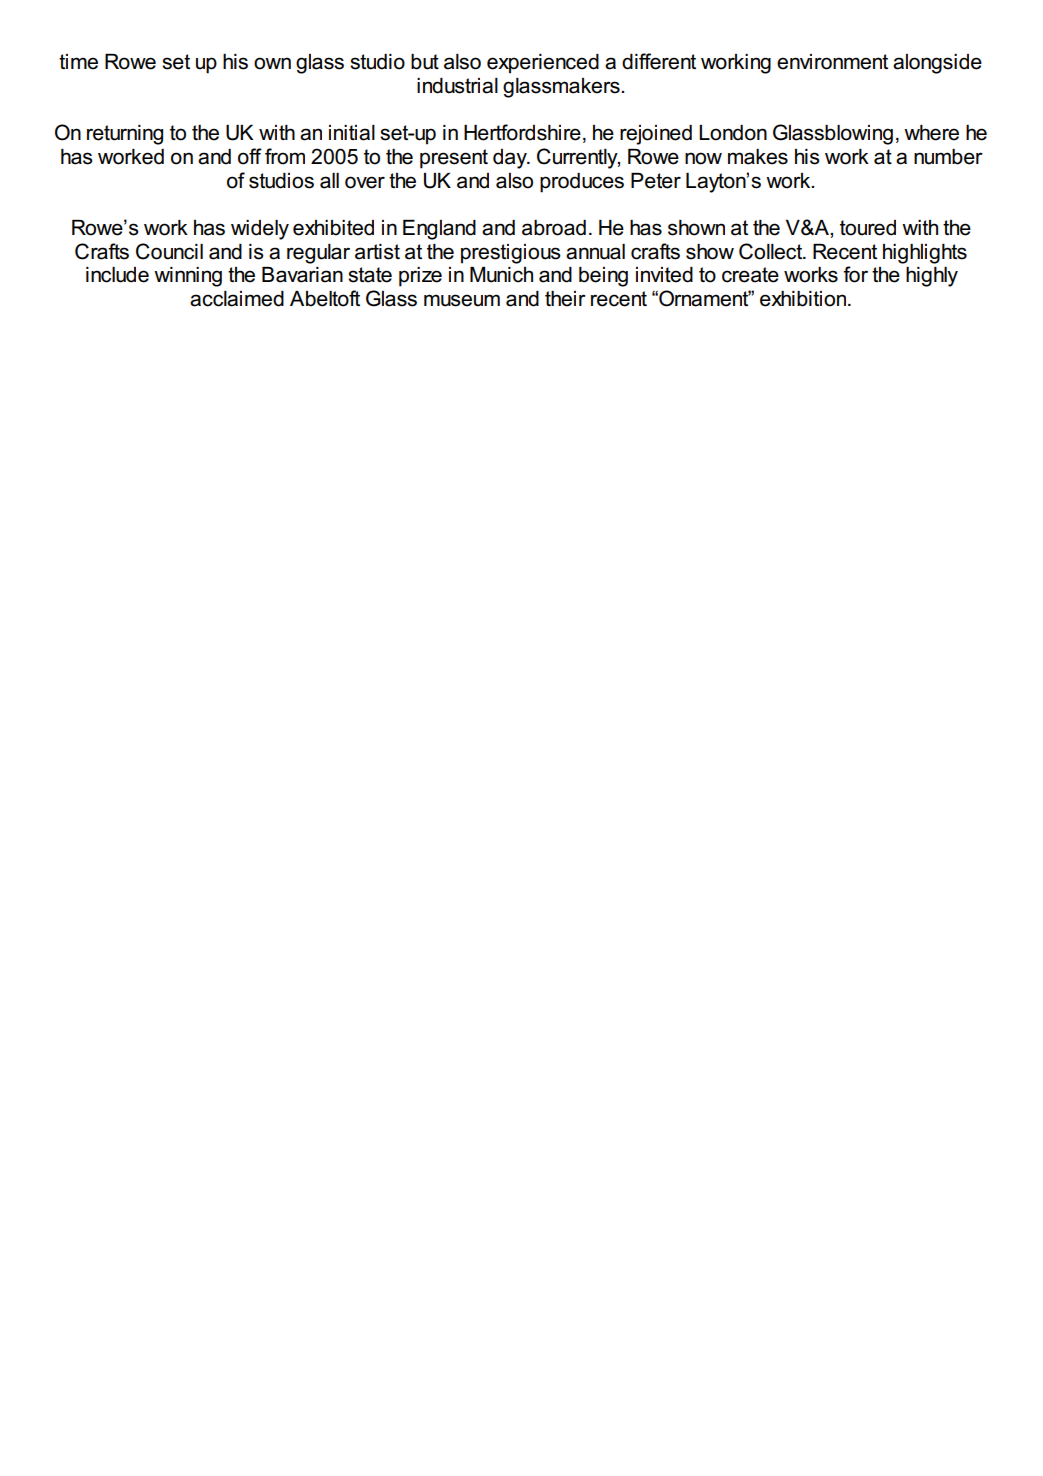  What do you see at coordinates (832, 62) in the screenshot?
I see `environment` at bounding box center [832, 62].
